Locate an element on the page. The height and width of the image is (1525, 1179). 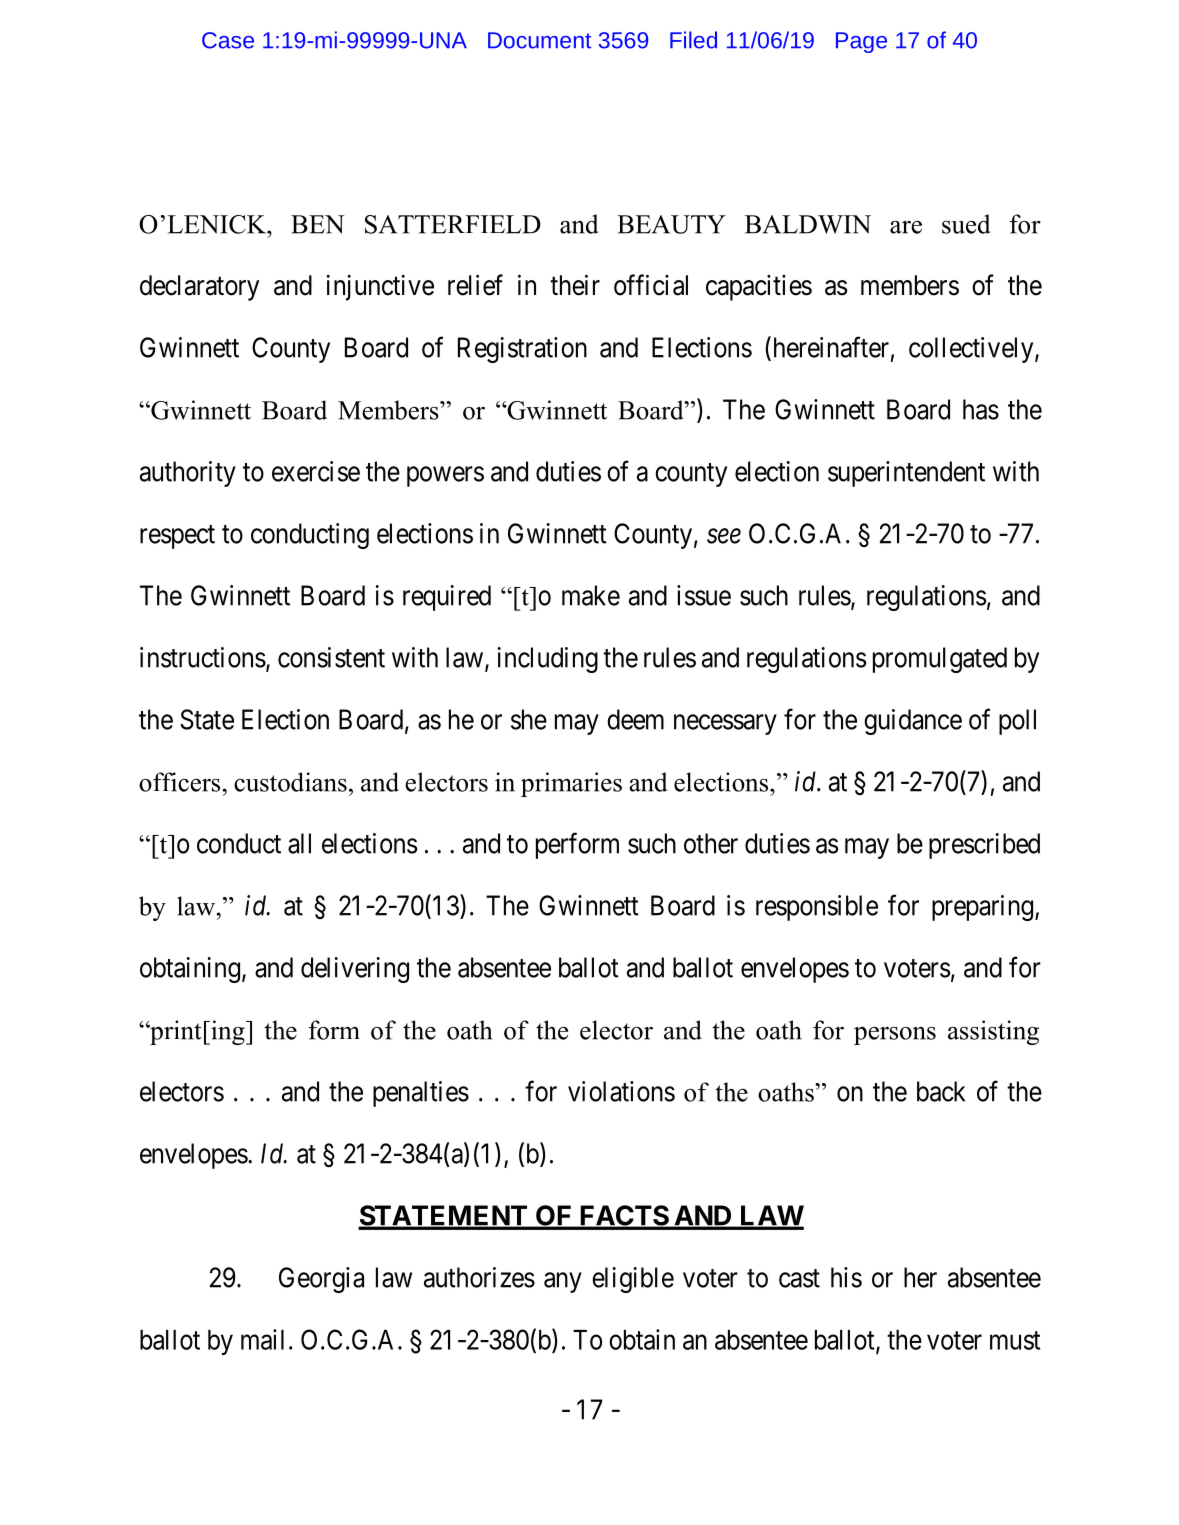
Page is located at coordinates (861, 42).
